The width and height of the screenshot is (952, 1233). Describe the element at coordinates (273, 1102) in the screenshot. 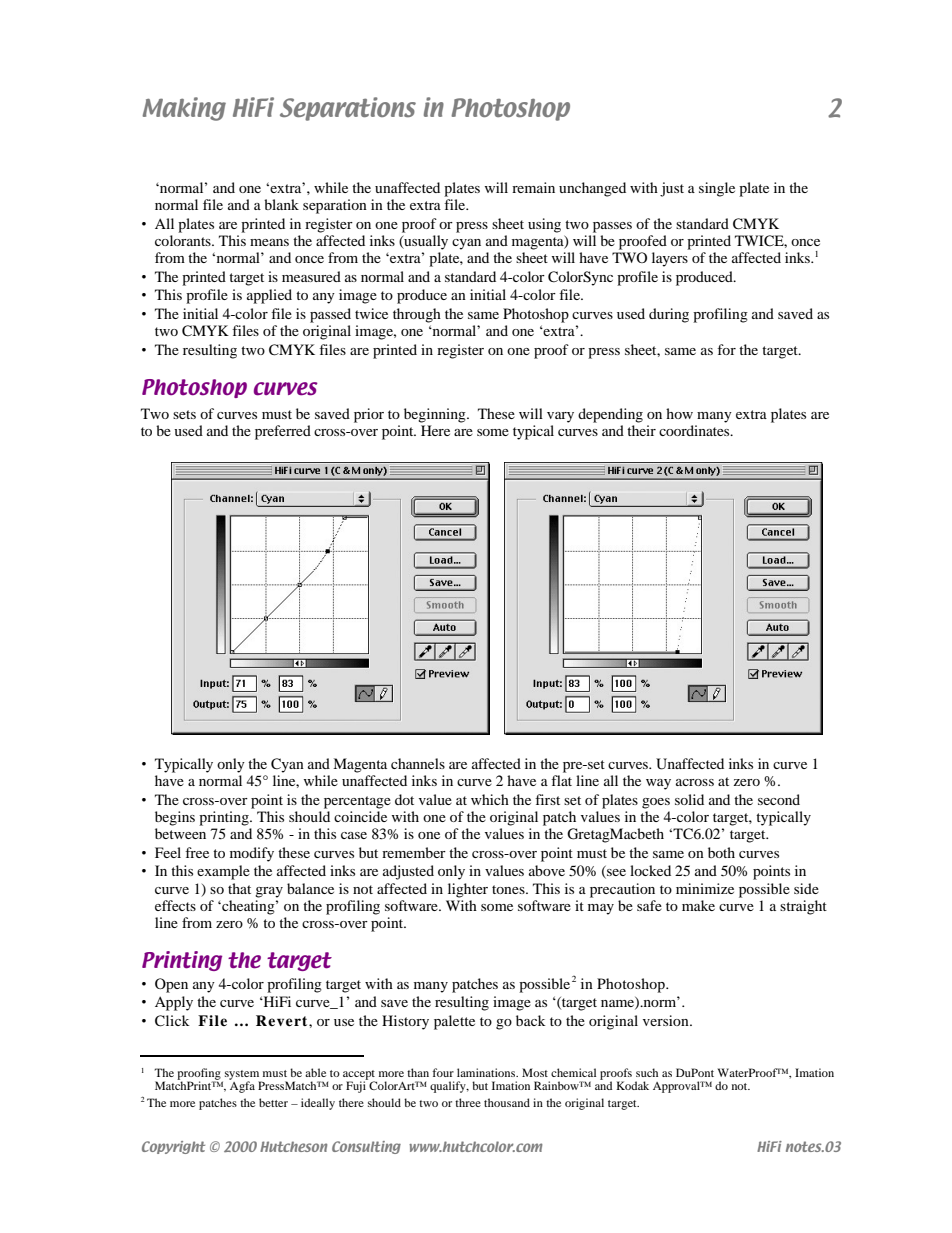

I see `better` at that location.
